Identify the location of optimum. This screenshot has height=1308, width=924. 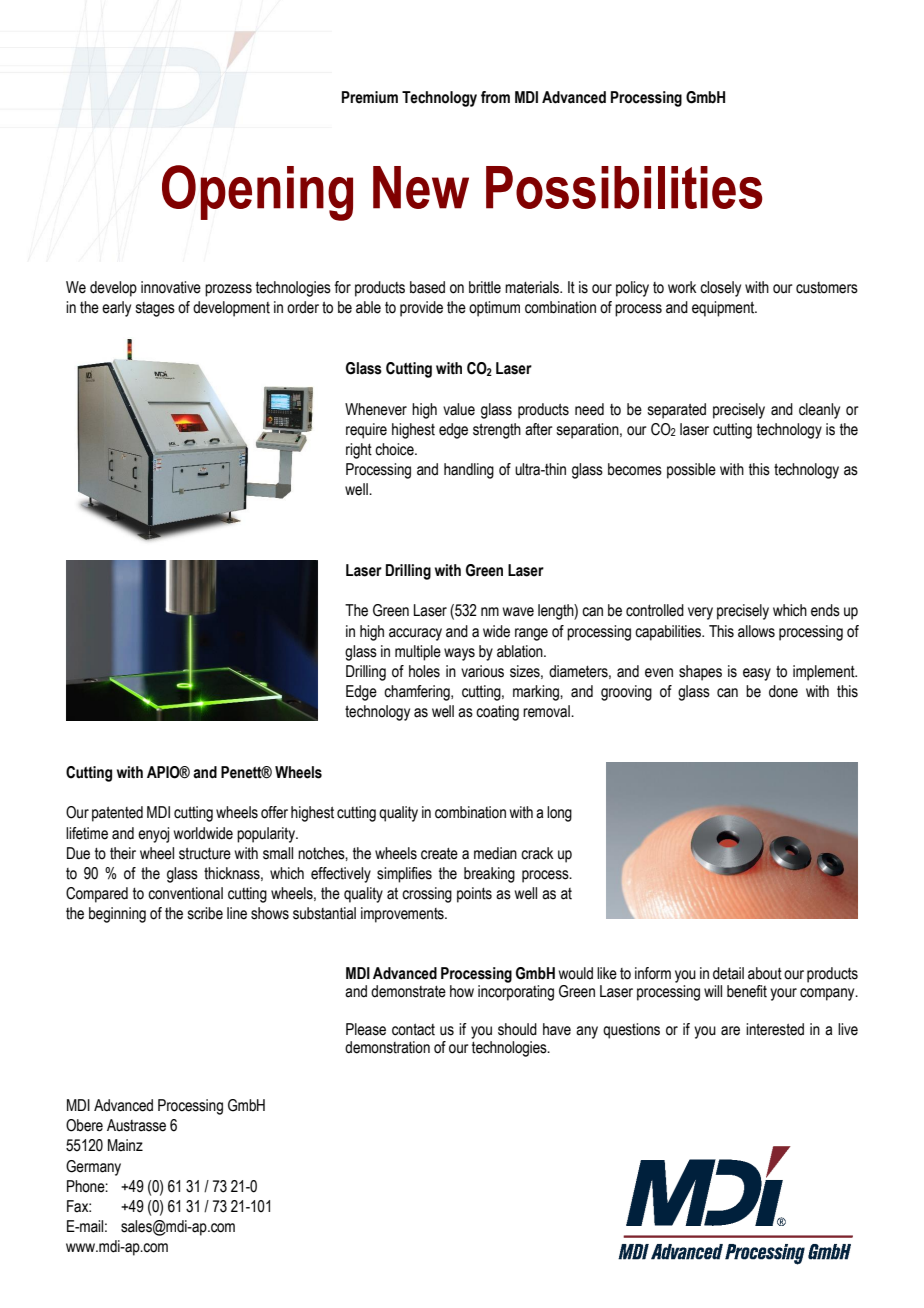
(494, 309).
